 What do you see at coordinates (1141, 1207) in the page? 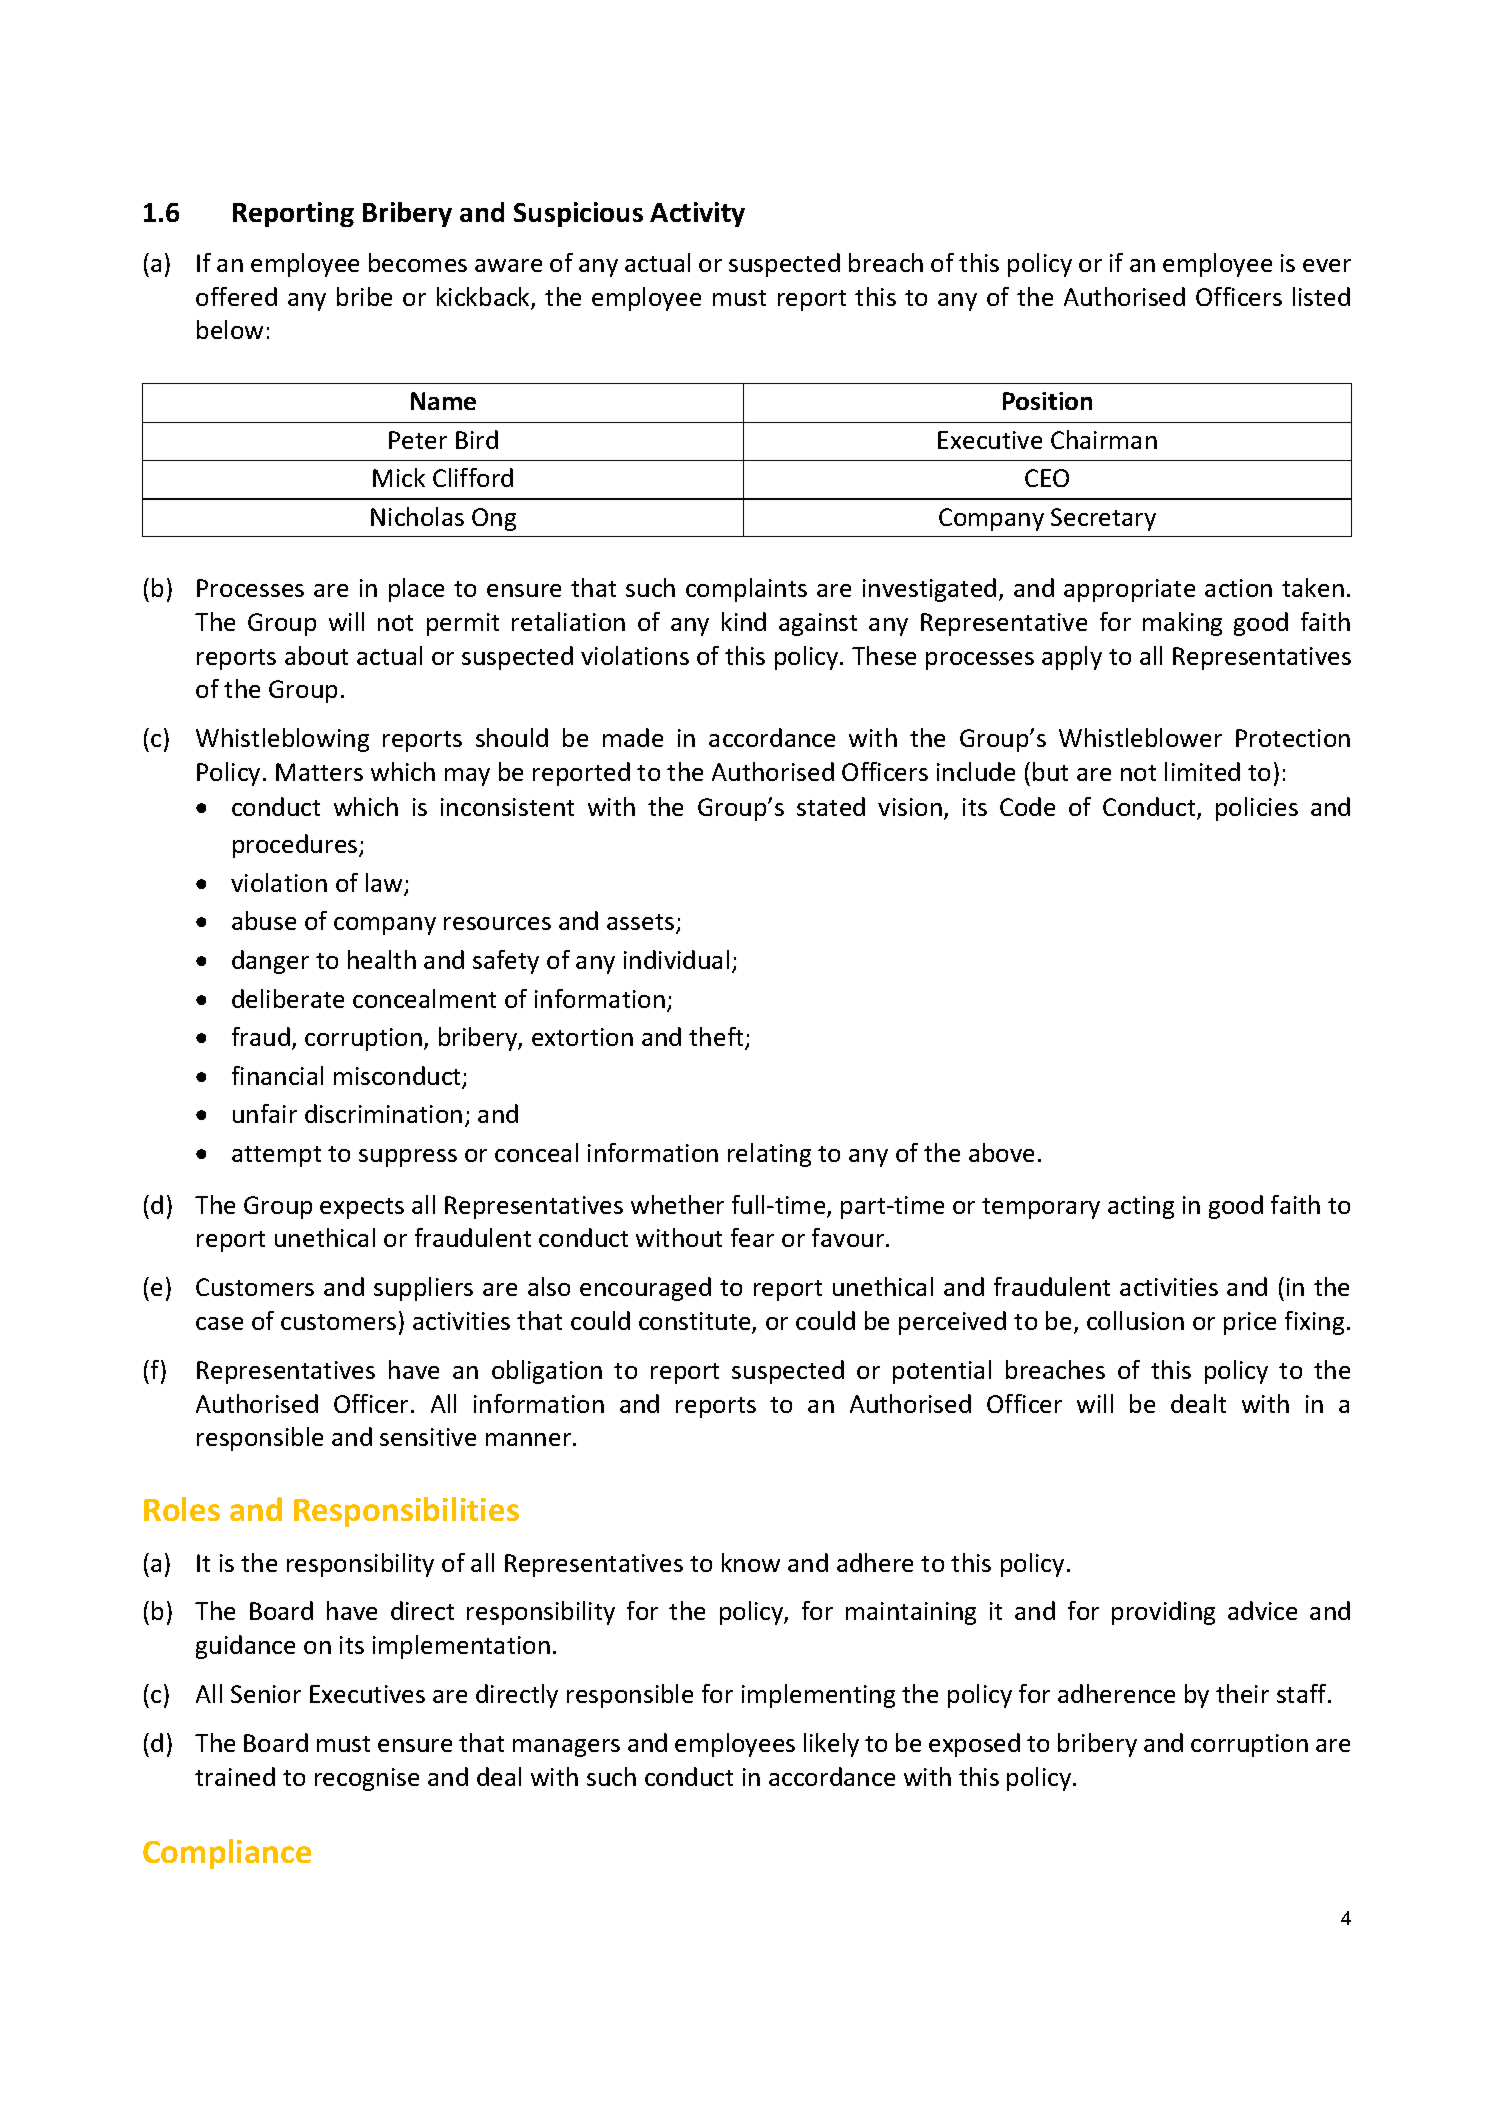
I see `acting` at bounding box center [1141, 1207].
